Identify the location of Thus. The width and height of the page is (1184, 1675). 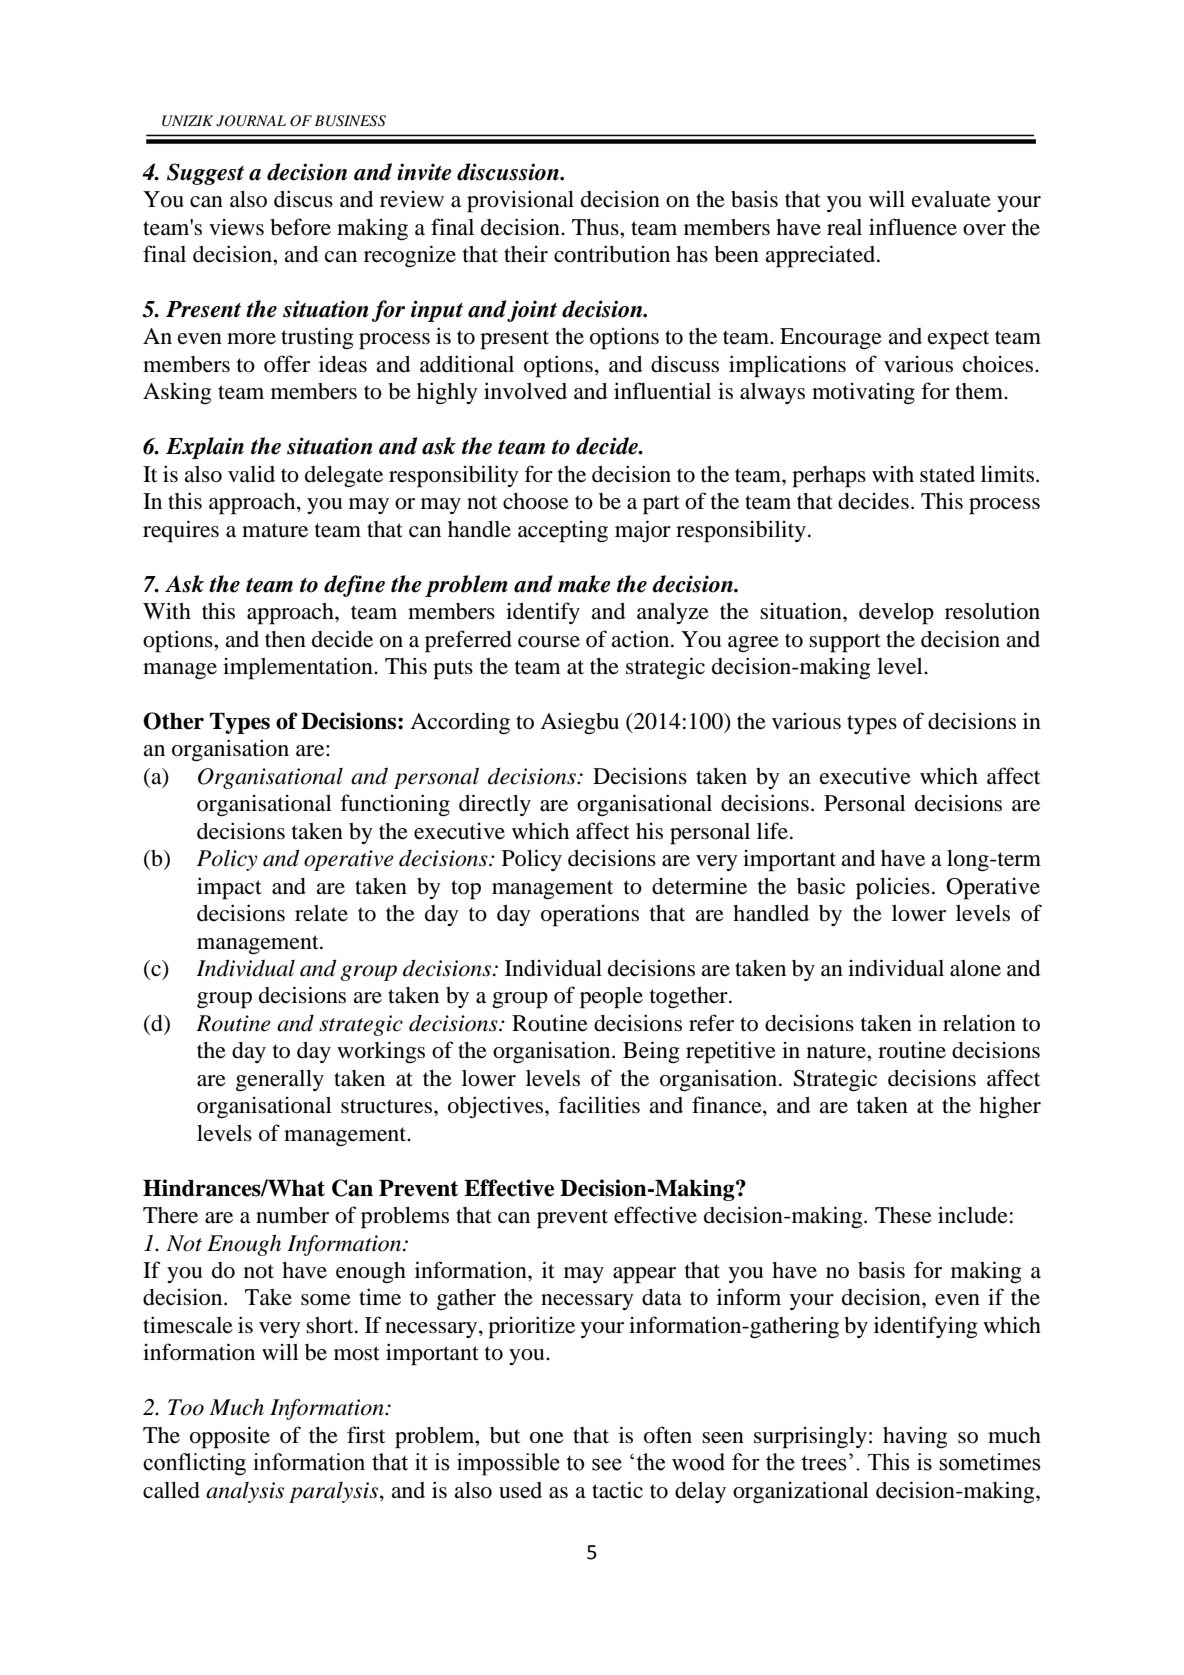
(596, 227).
